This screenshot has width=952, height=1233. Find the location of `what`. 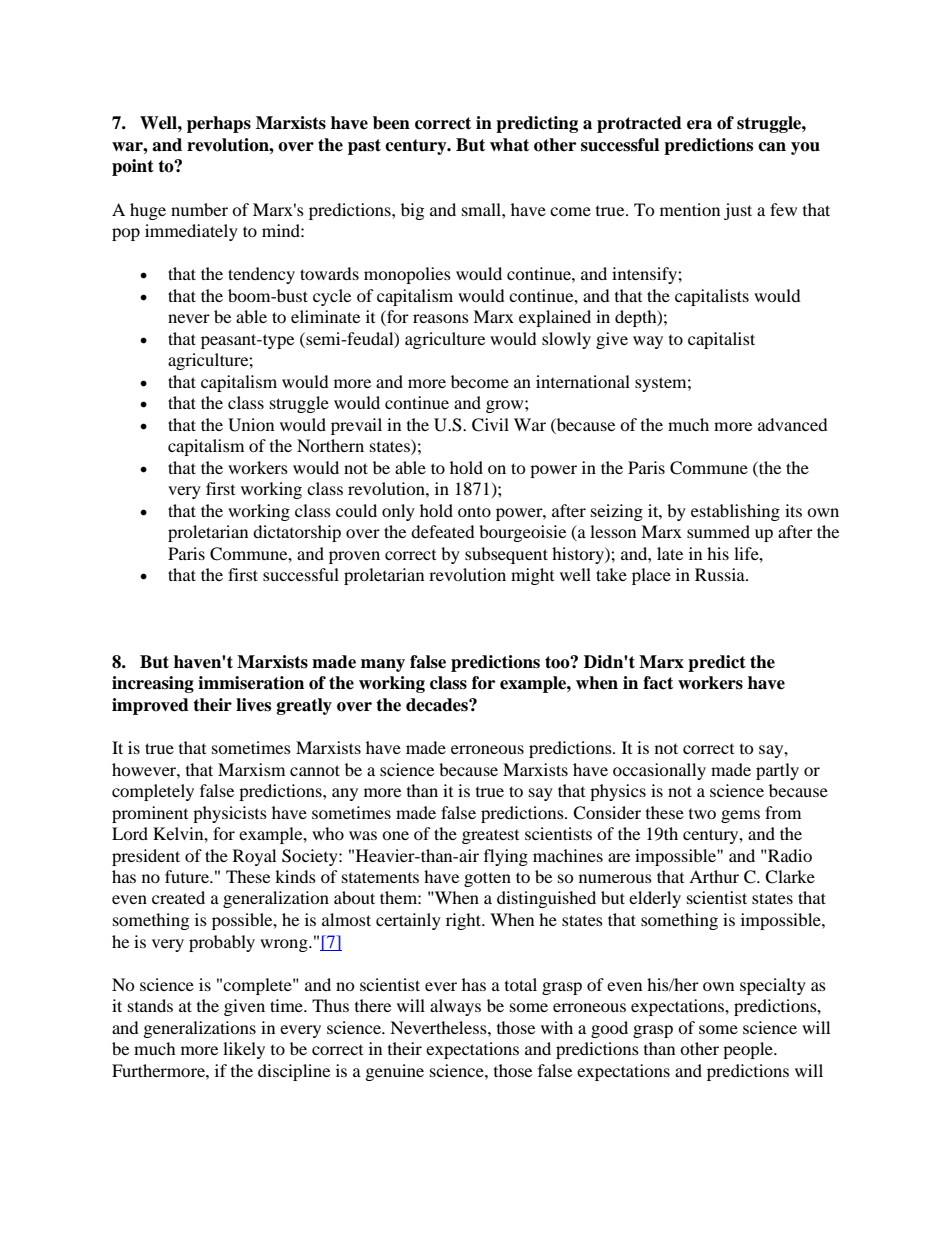

what is located at coordinates (509, 145).
